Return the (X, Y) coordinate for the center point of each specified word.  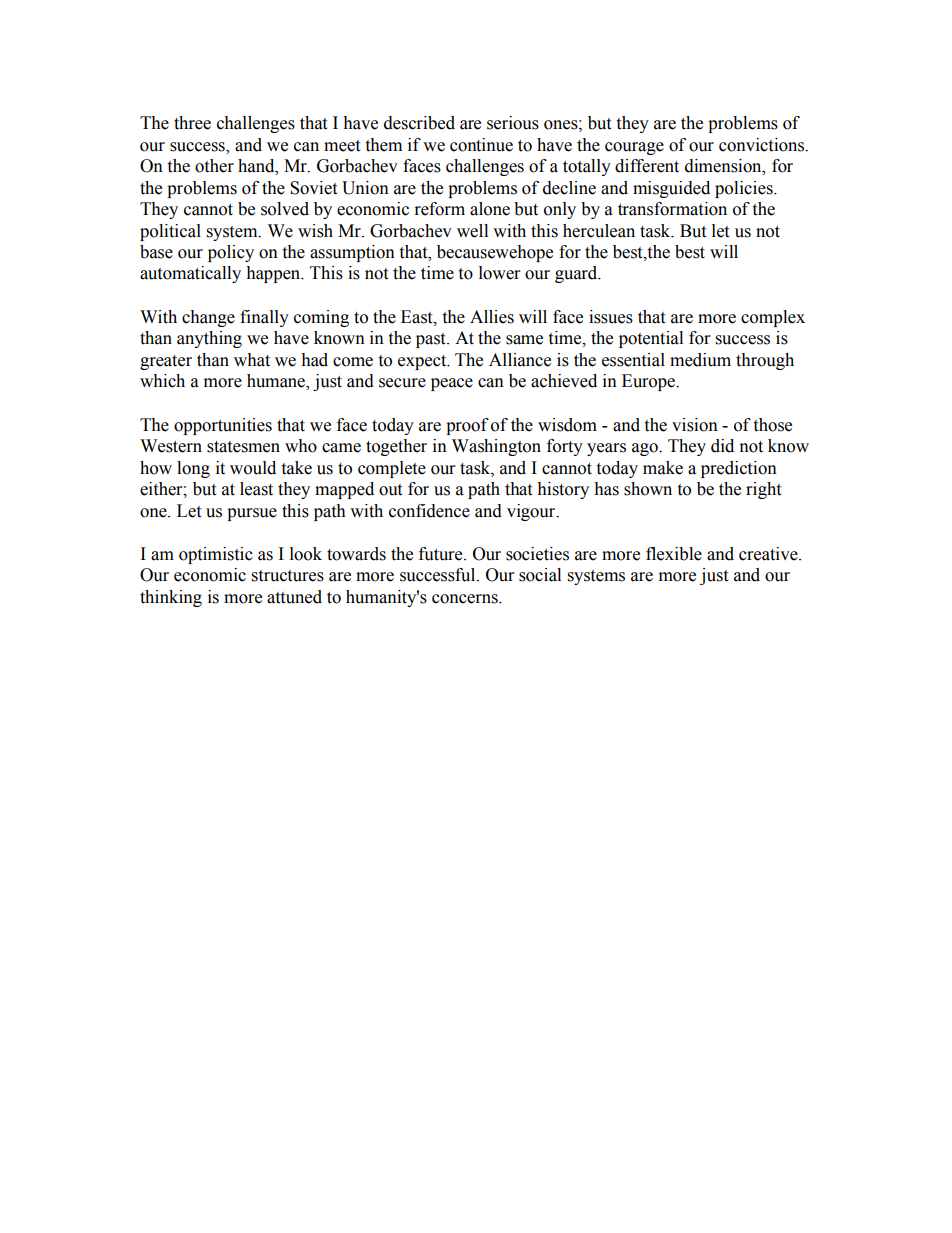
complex (773, 318)
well (472, 231)
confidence (429, 511)
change (208, 318)
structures (288, 576)
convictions (763, 145)
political (170, 232)
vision (695, 425)
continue (481, 145)
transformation (672, 209)
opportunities (223, 426)
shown (648, 489)
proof (467, 426)
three (192, 123)
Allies (492, 317)
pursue (252, 514)
